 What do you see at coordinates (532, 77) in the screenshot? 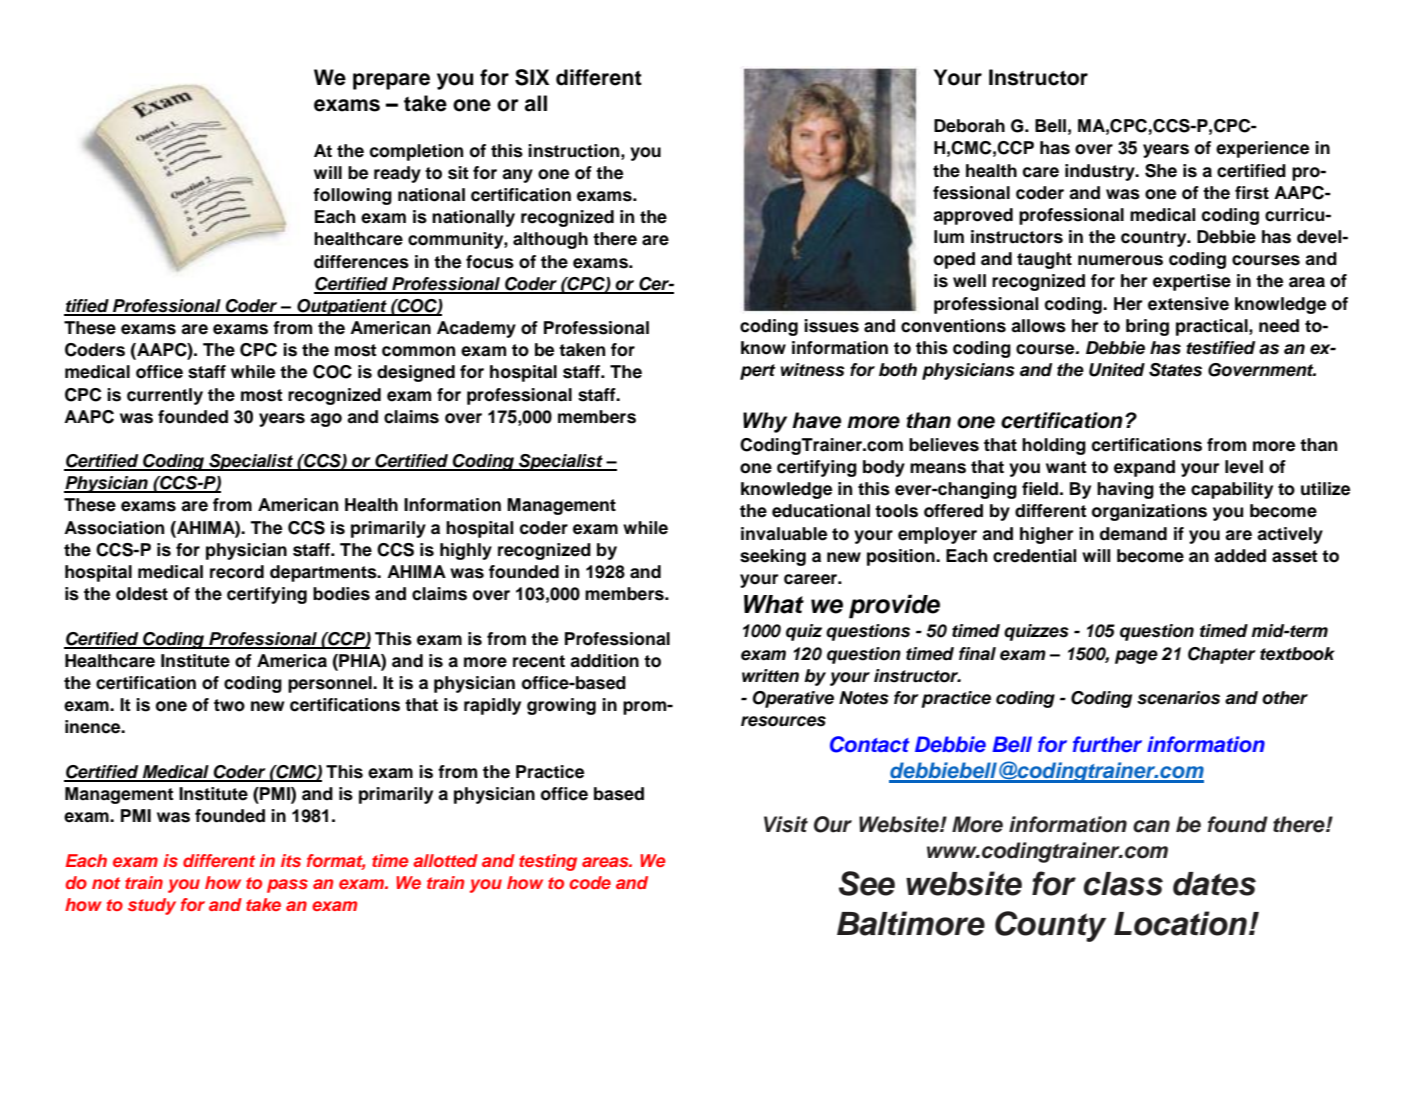
I see `SIX` at bounding box center [532, 77].
